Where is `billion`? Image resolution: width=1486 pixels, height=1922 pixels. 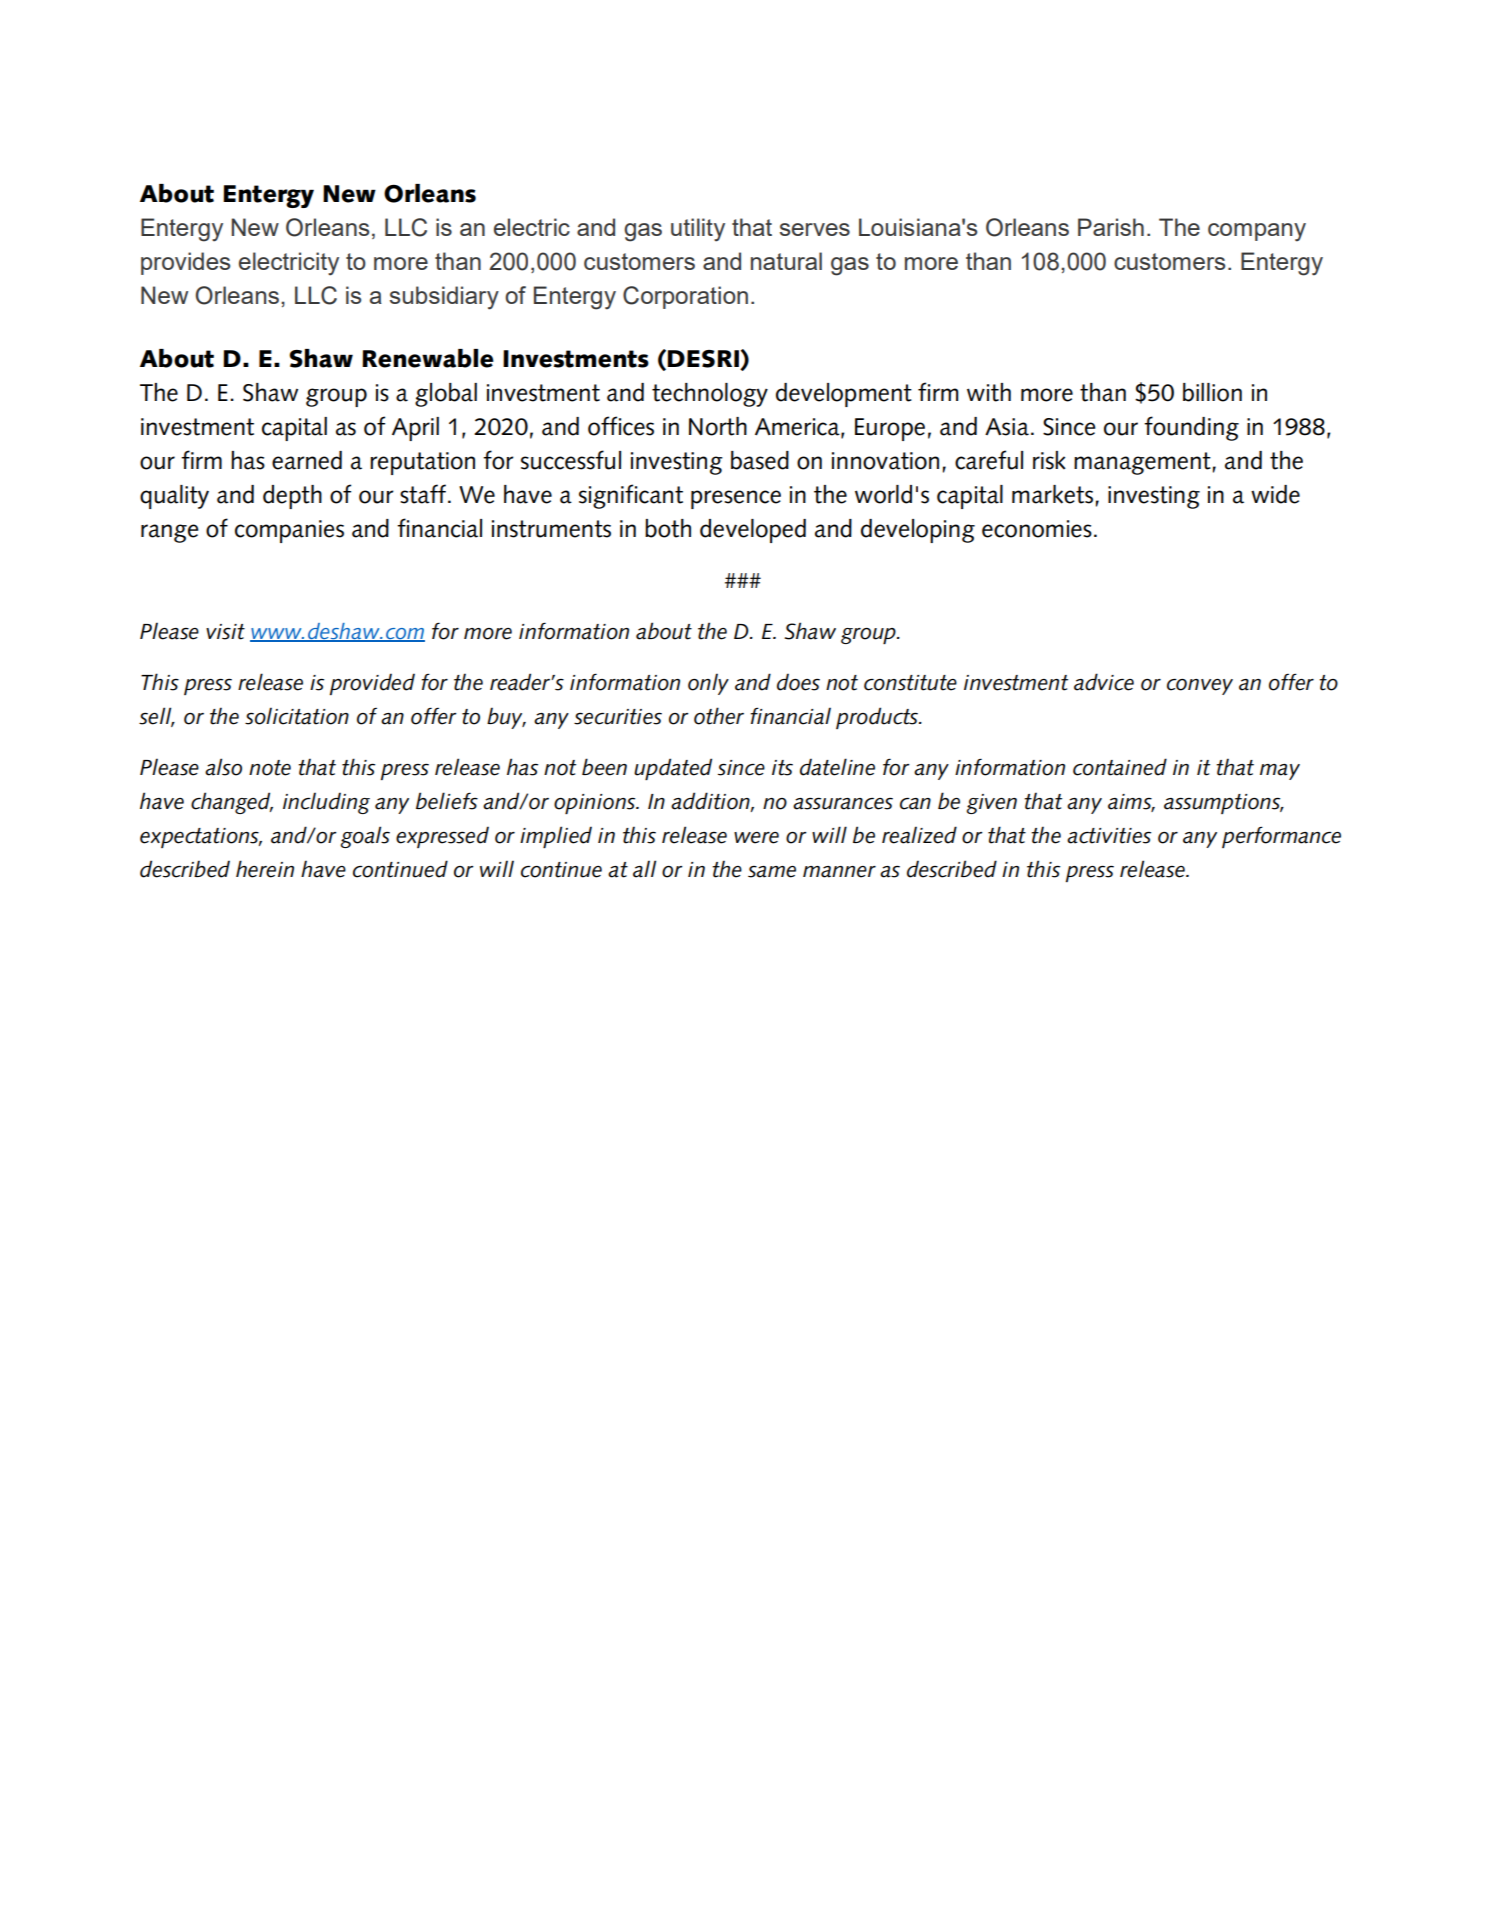
billion is located at coordinates (1212, 392).
